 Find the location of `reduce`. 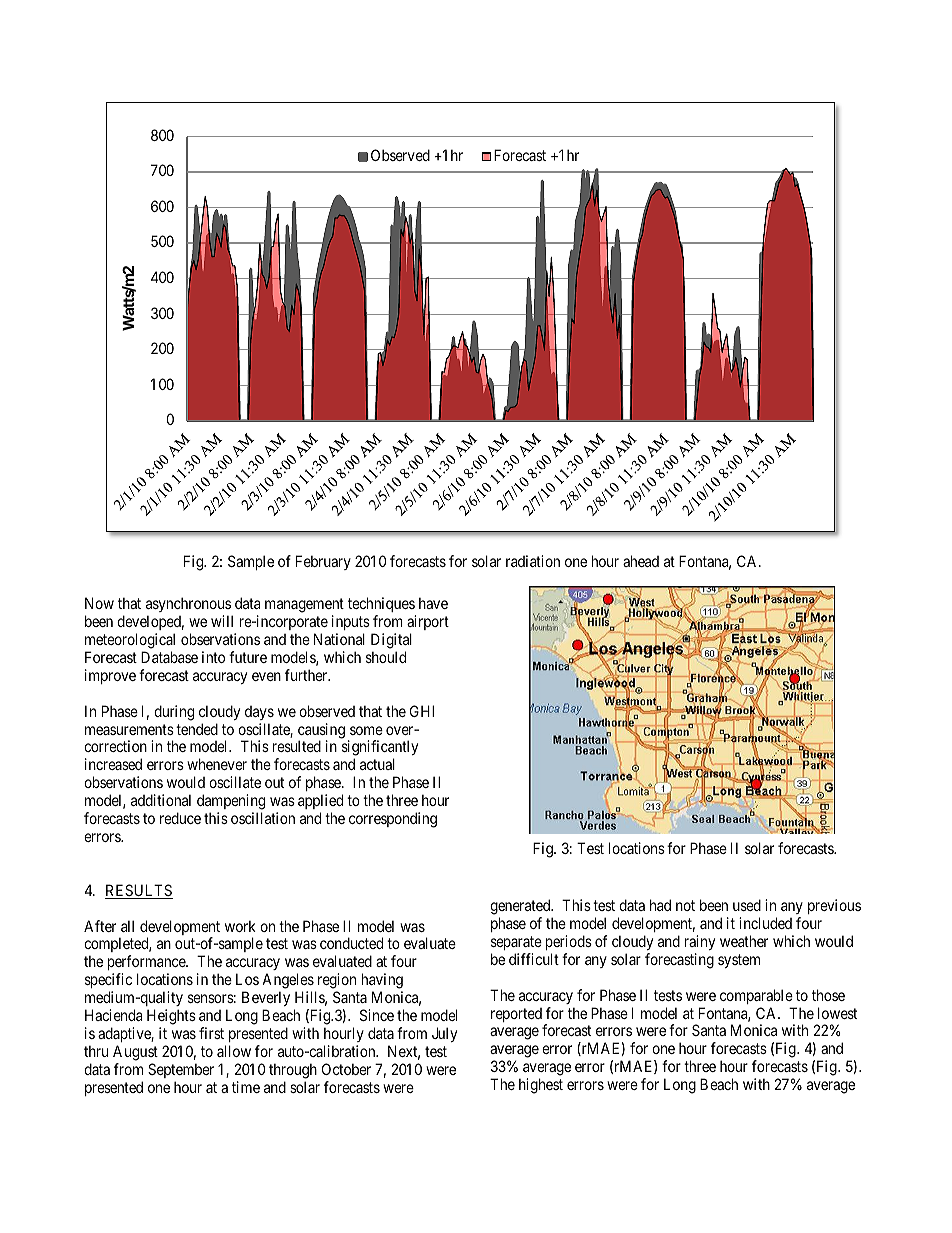

reduce is located at coordinates (180, 818).
